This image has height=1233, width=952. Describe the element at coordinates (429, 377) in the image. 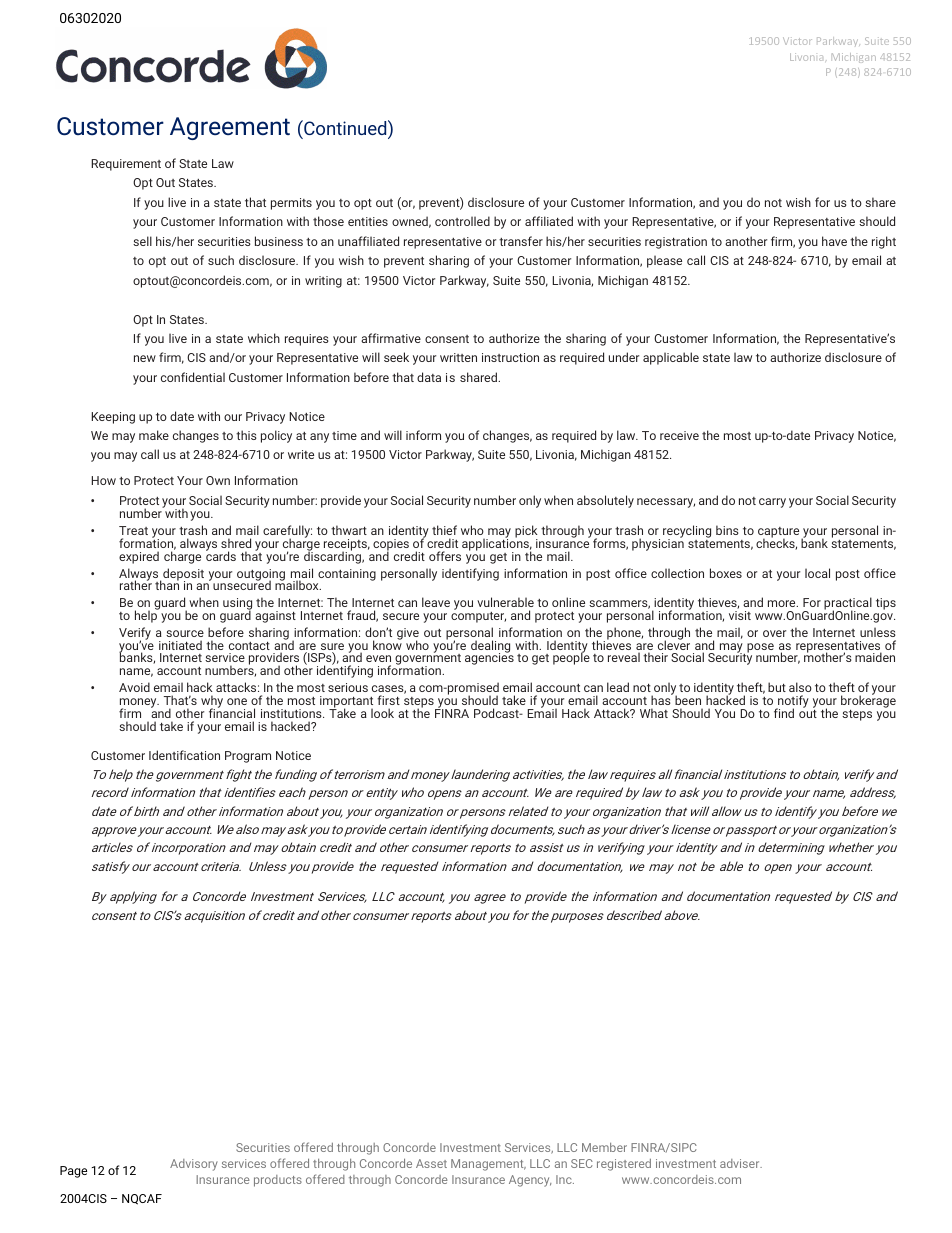

I see `data` at that location.
